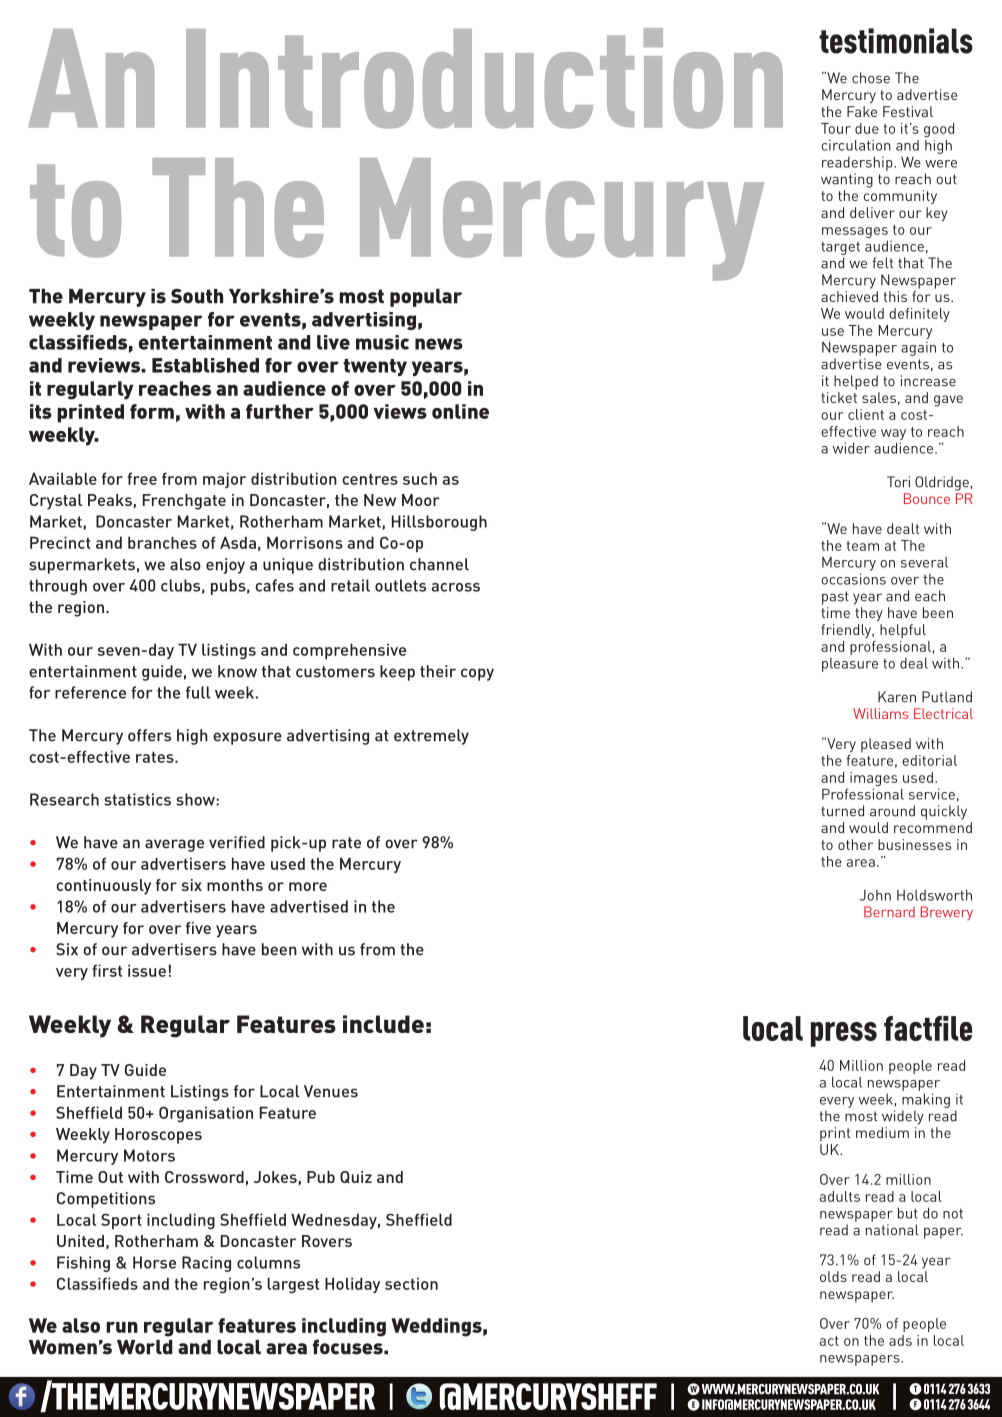  I want to click on chose, so click(871, 78).
